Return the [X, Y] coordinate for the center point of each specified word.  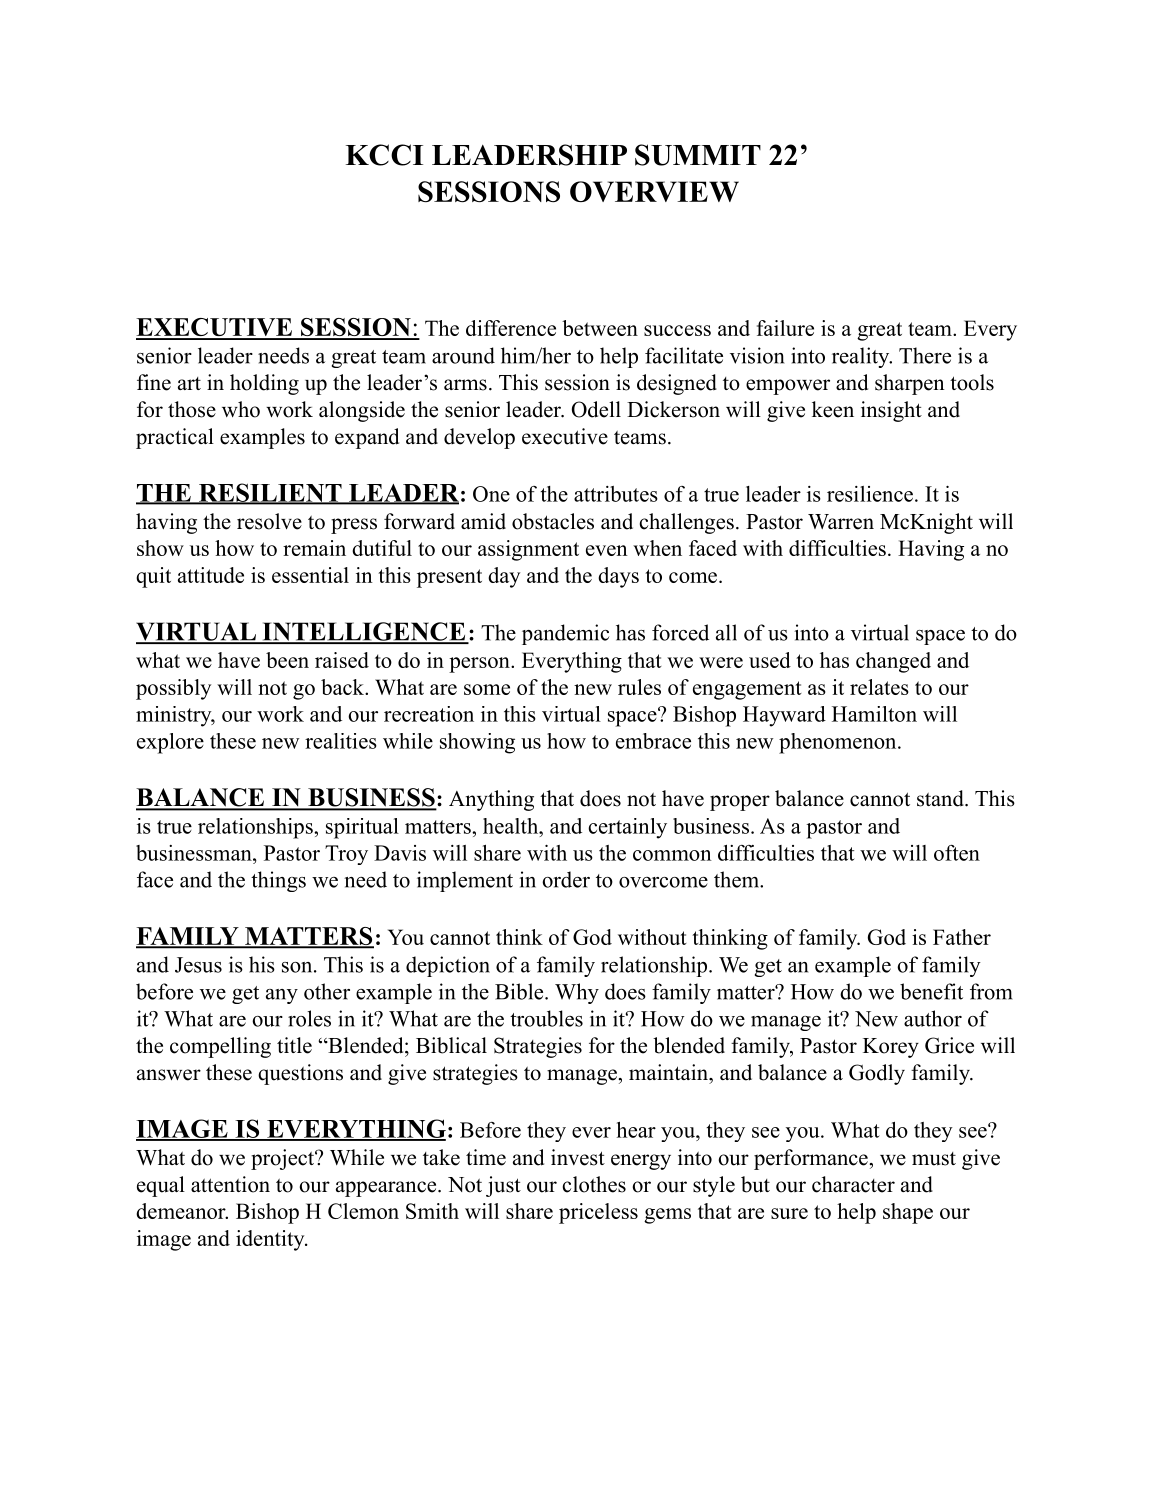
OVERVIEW [654, 191]
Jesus [198, 965]
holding [264, 384]
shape [908, 1213]
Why [577, 993]
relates [879, 687]
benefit [931, 991]
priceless [598, 1213]
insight [891, 411]
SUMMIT [698, 155]
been [287, 660]
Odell [596, 409]
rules [639, 687]
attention [230, 1184]
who [241, 409]
